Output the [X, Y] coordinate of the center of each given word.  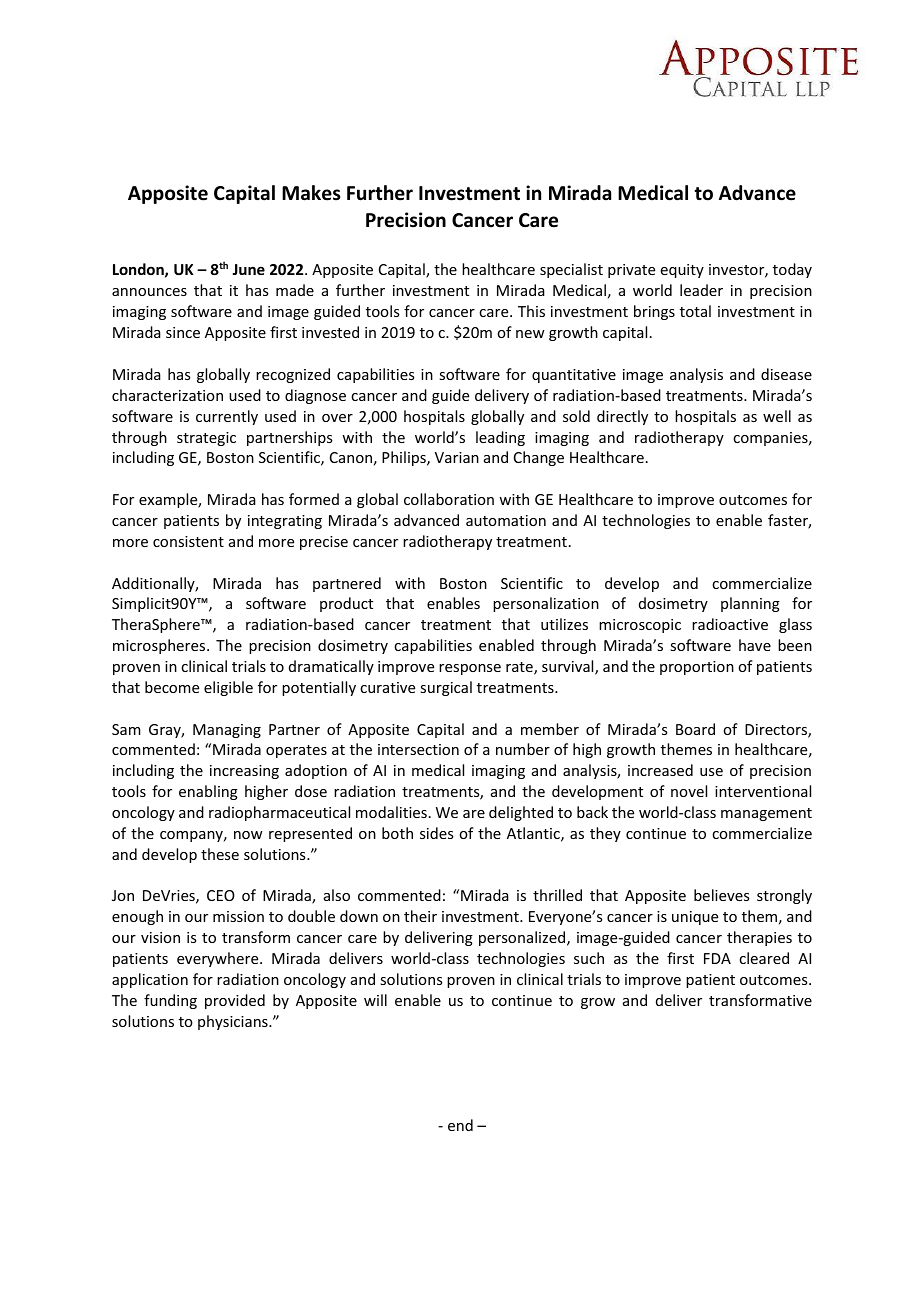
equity [682, 271]
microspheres [160, 646]
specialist [571, 270]
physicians [234, 1022]
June [248, 269]
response [470, 669]
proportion [697, 668]
